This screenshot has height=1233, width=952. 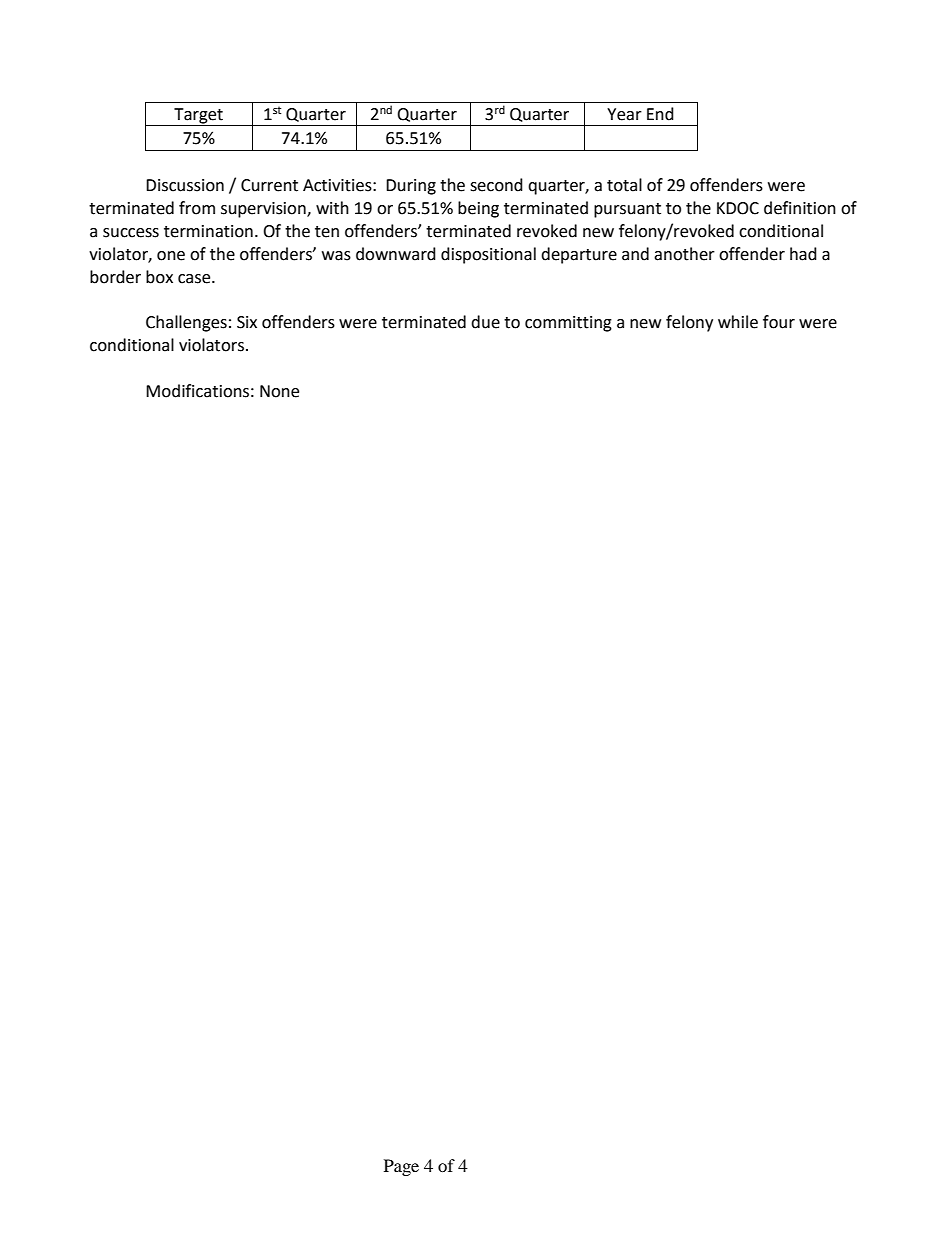 I want to click on None, so click(x=279, y=391).
